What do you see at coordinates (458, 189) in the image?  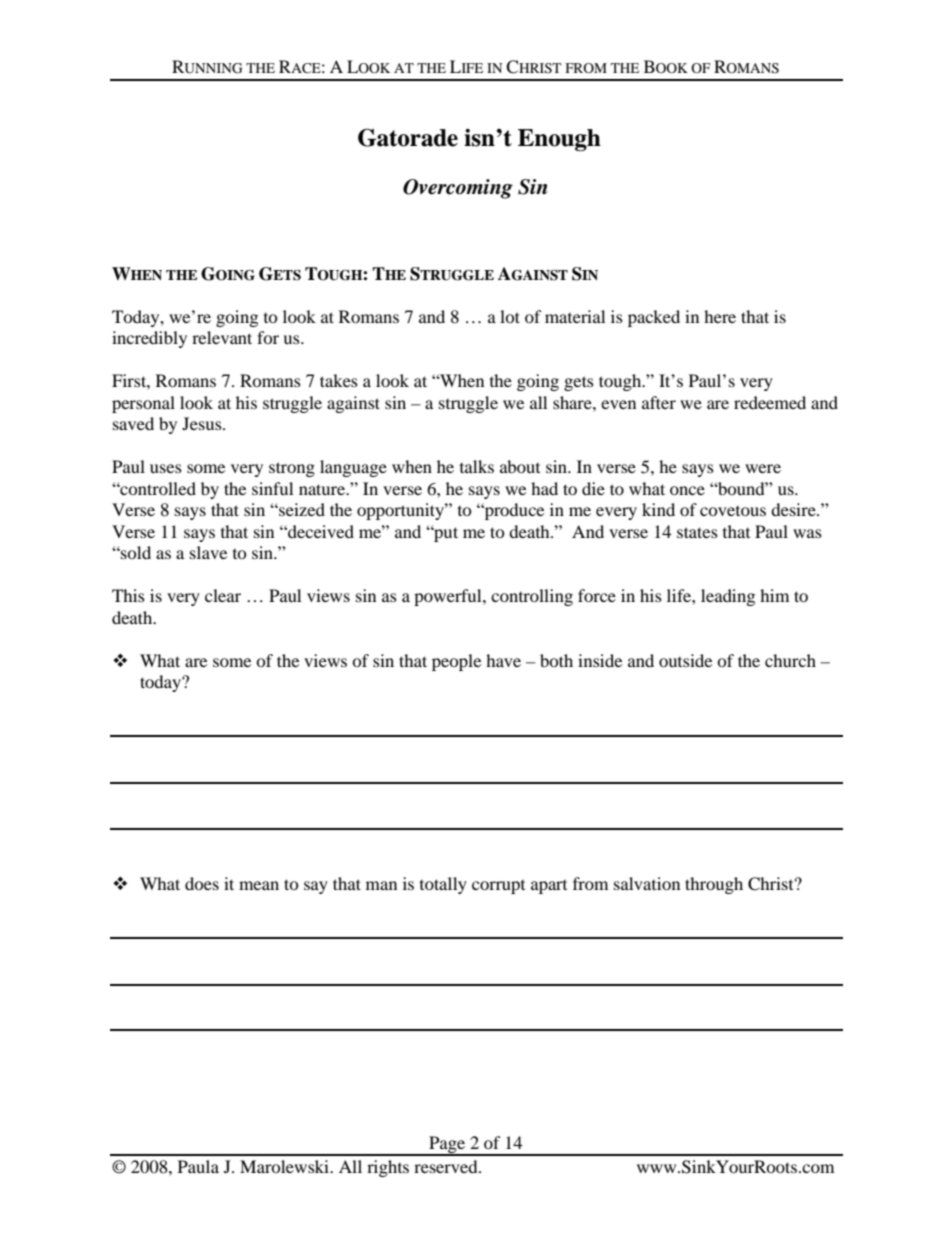 I see `Overcoming` at bounding box center [458, 189].
